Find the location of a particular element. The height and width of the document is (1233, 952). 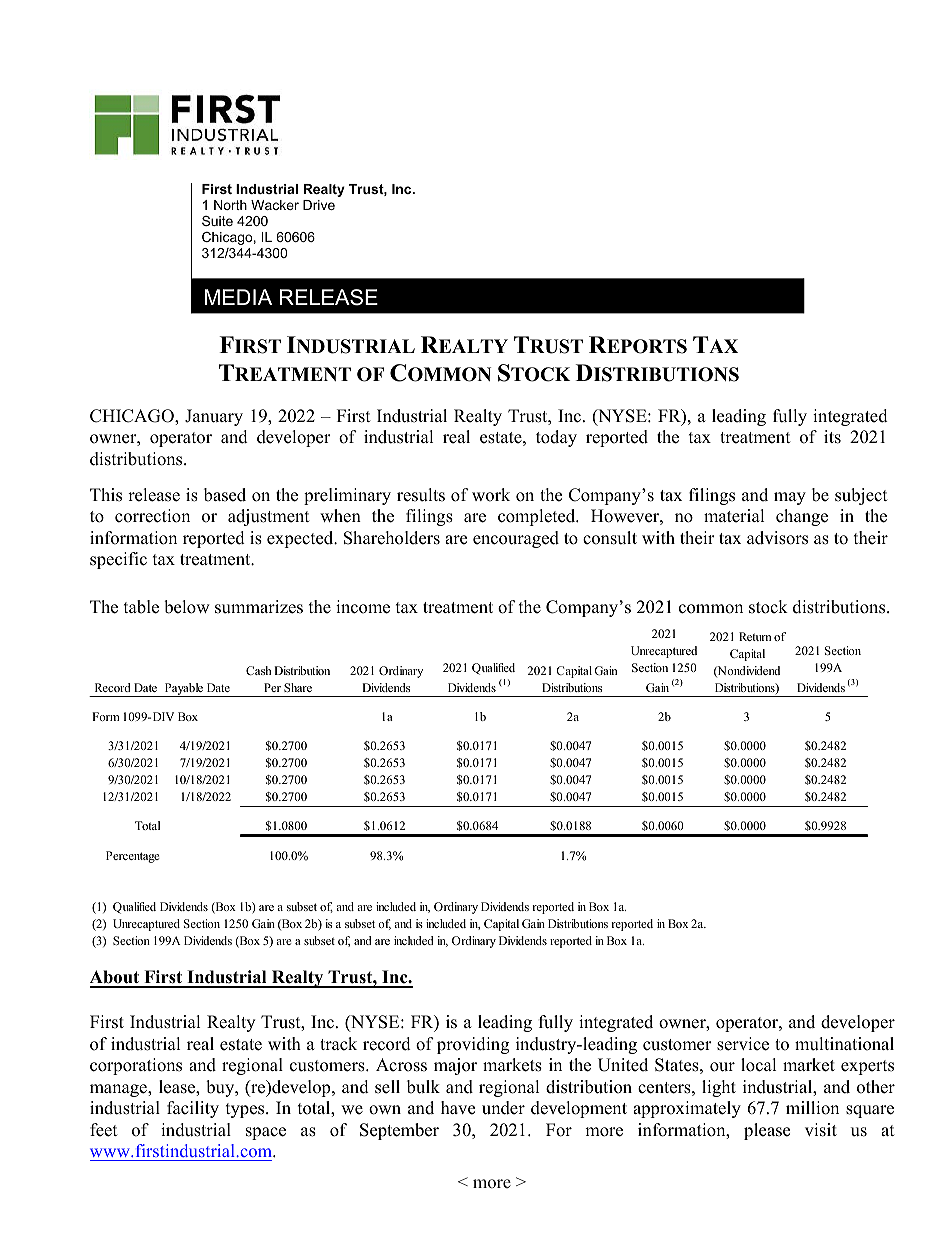

its is located at coordinates (832, 437).
